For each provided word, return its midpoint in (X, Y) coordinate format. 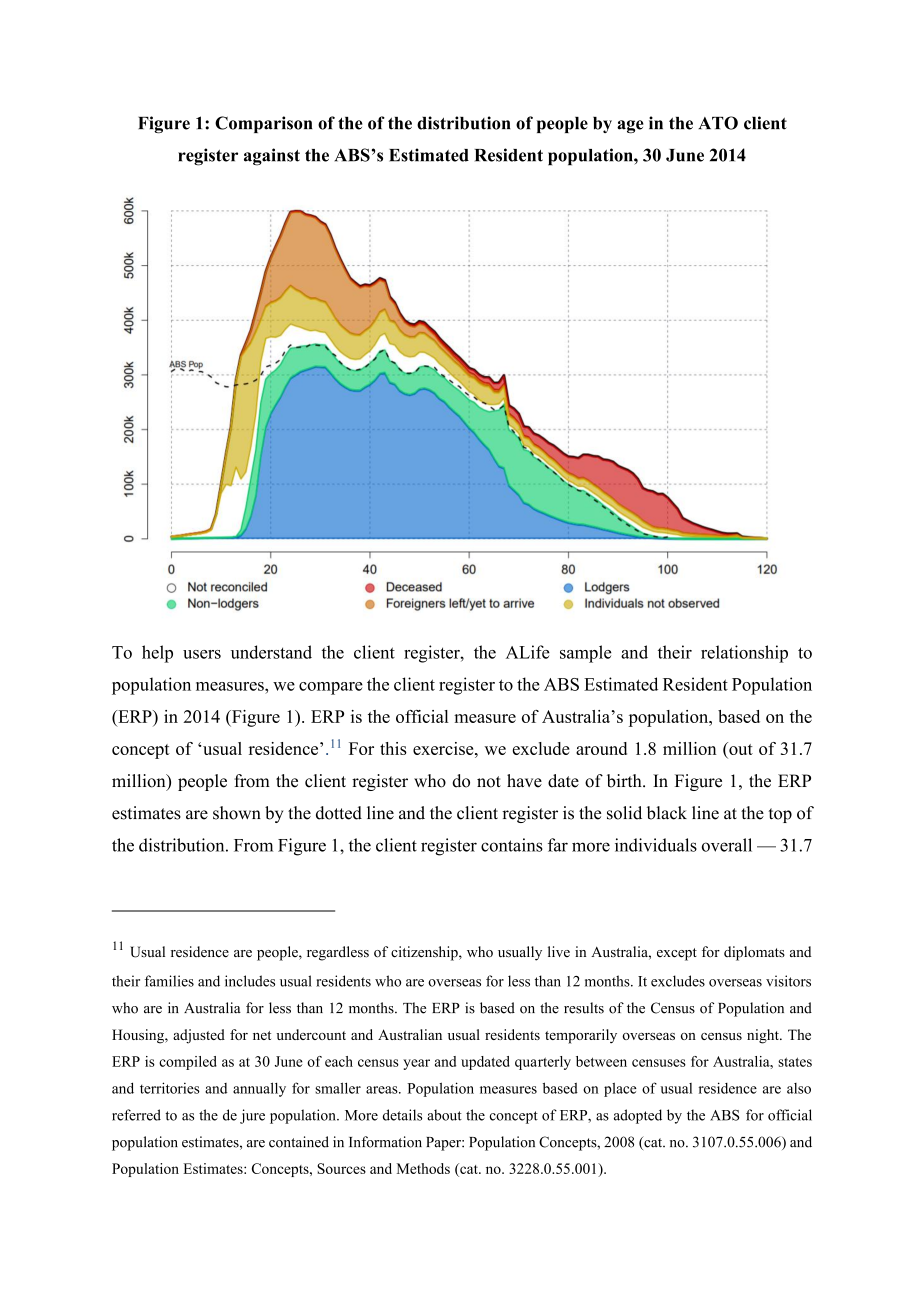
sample (585, 654)
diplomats (754, 953)
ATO (718, 123)
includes (250, 981)
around (601, 748)
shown (237, 813)
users (202, 654)
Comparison (263, 124)
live (559, 951)
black (667, 813)
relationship (744, 654)
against (272, 157)
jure (252, 1116)
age (630, 126)
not (489, 782)
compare (331, 688)
